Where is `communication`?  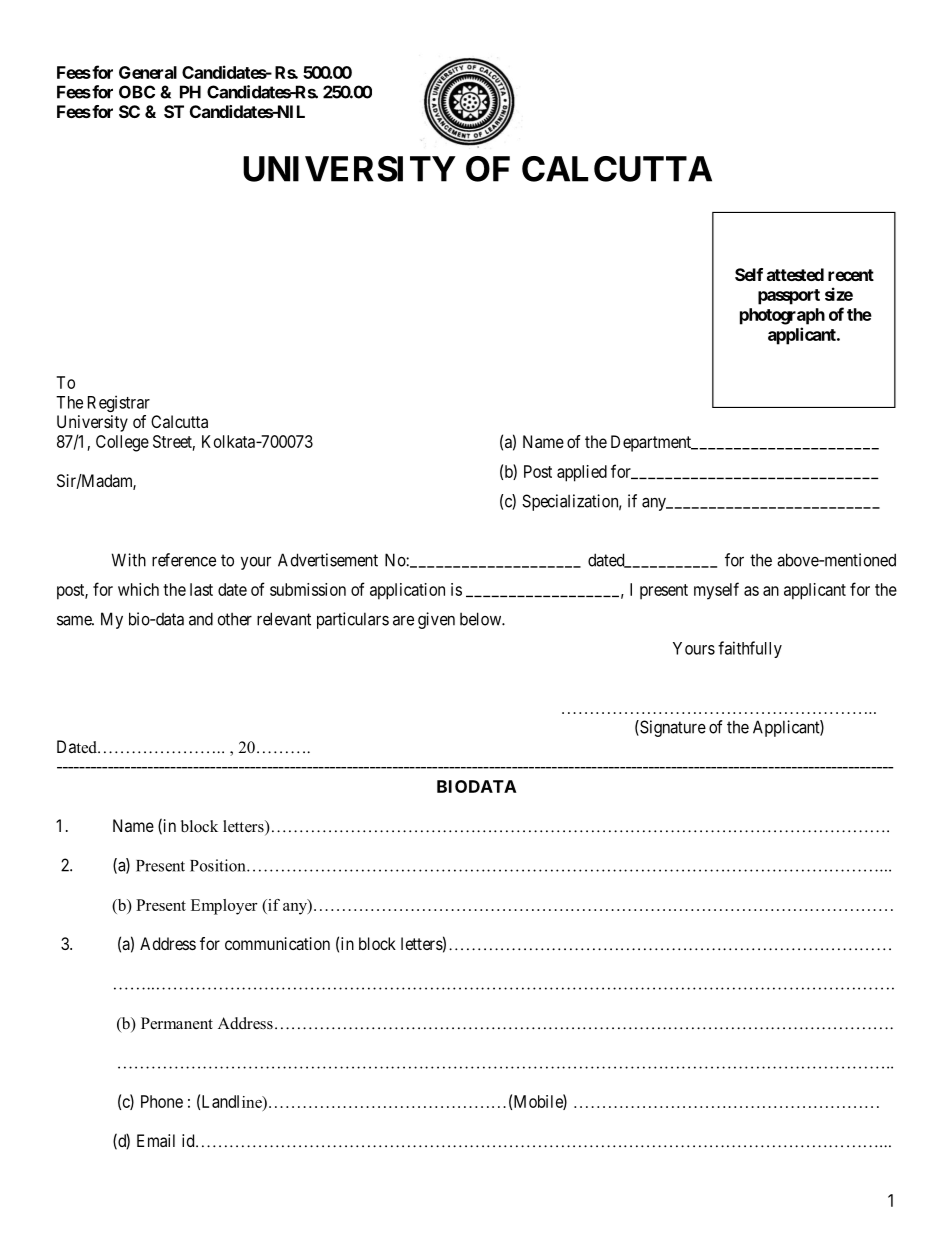 communication is located at coordinates (277, 943).
